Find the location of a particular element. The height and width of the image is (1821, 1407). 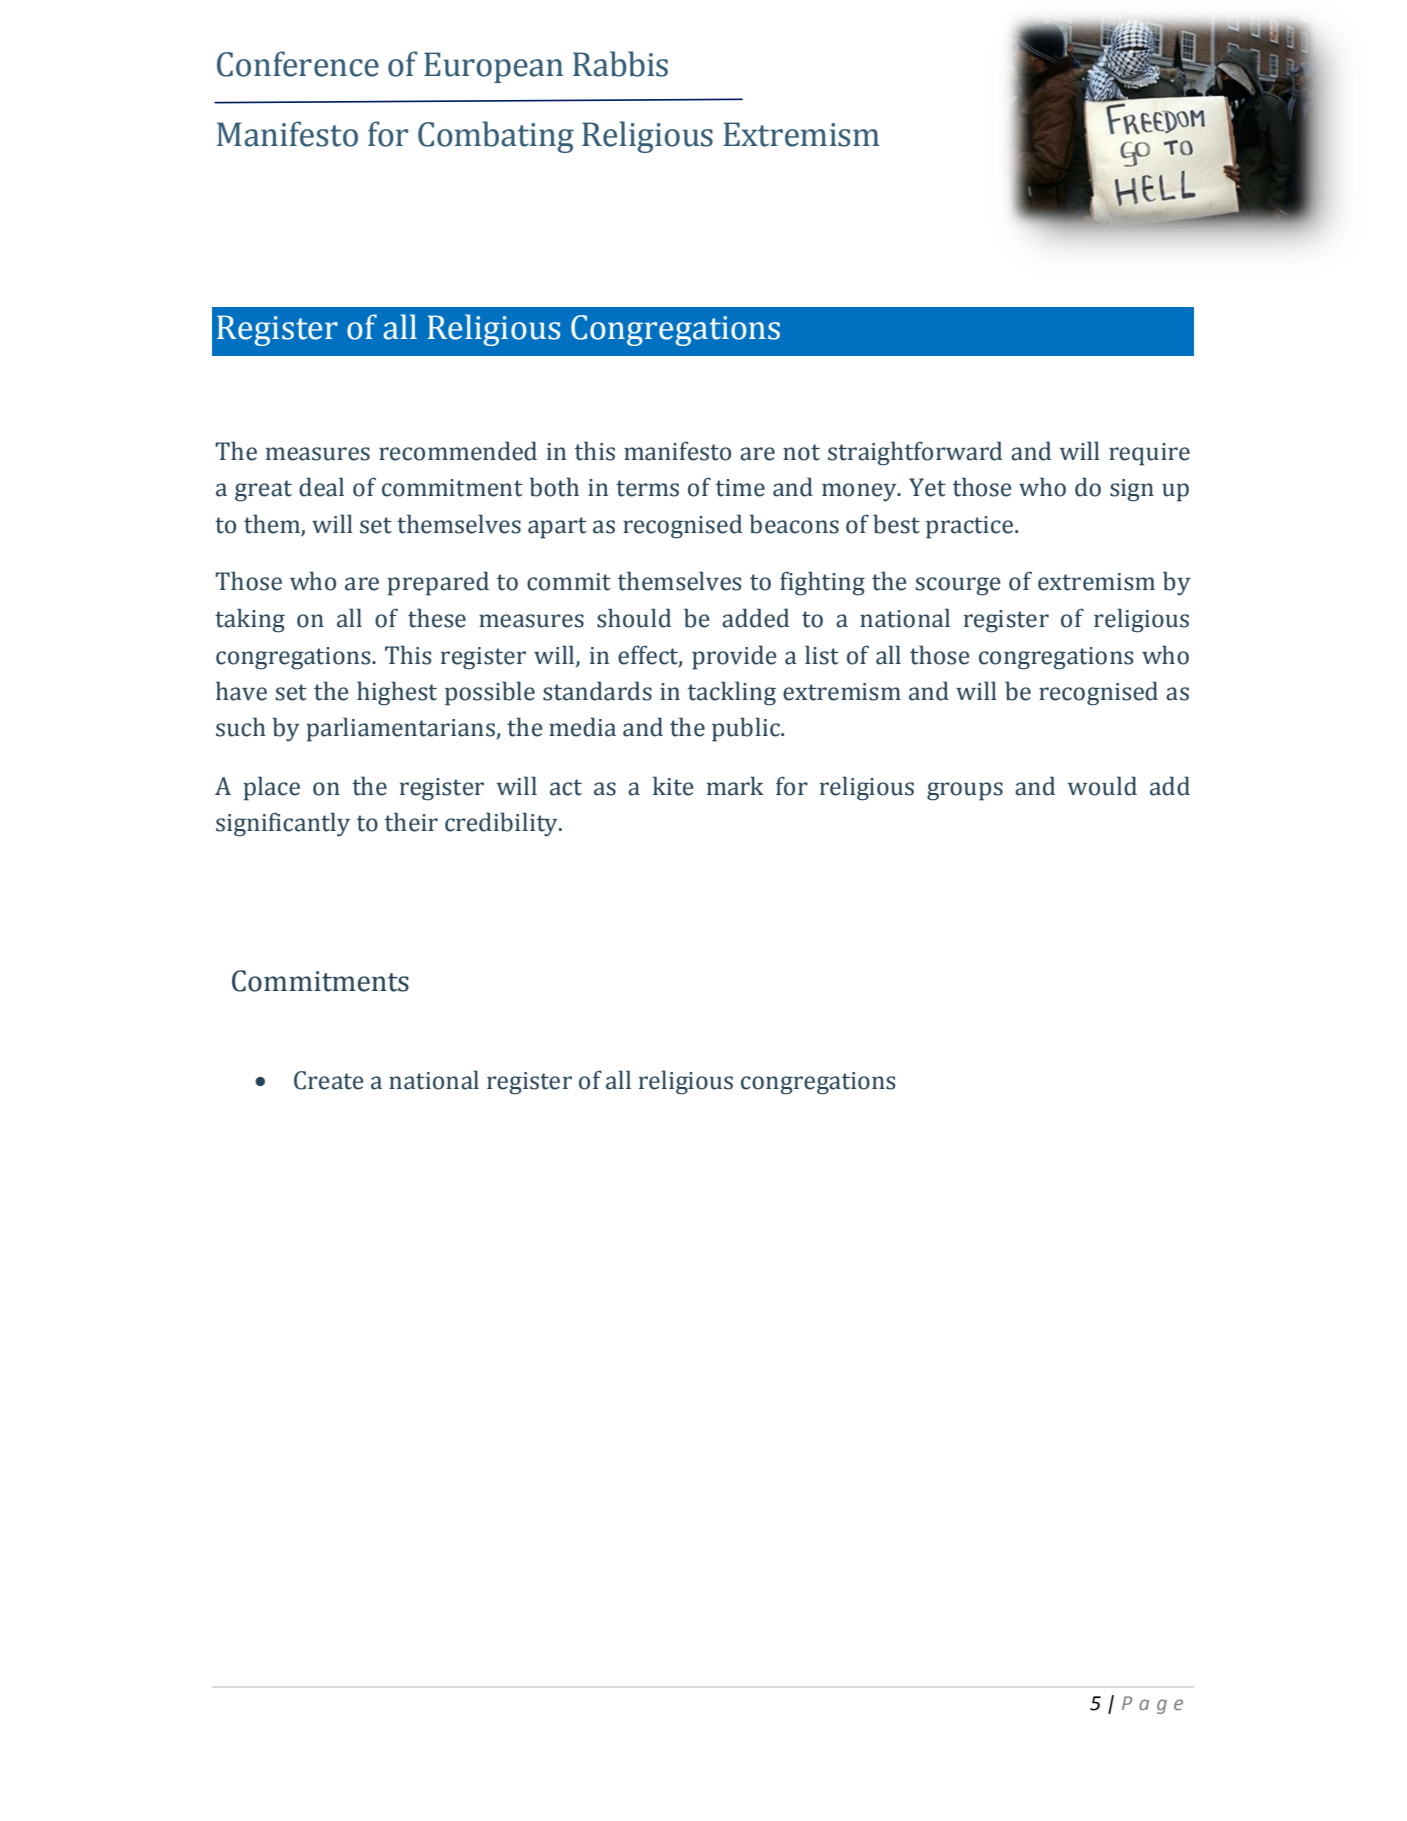

their is located at coordinates (411, 822).
